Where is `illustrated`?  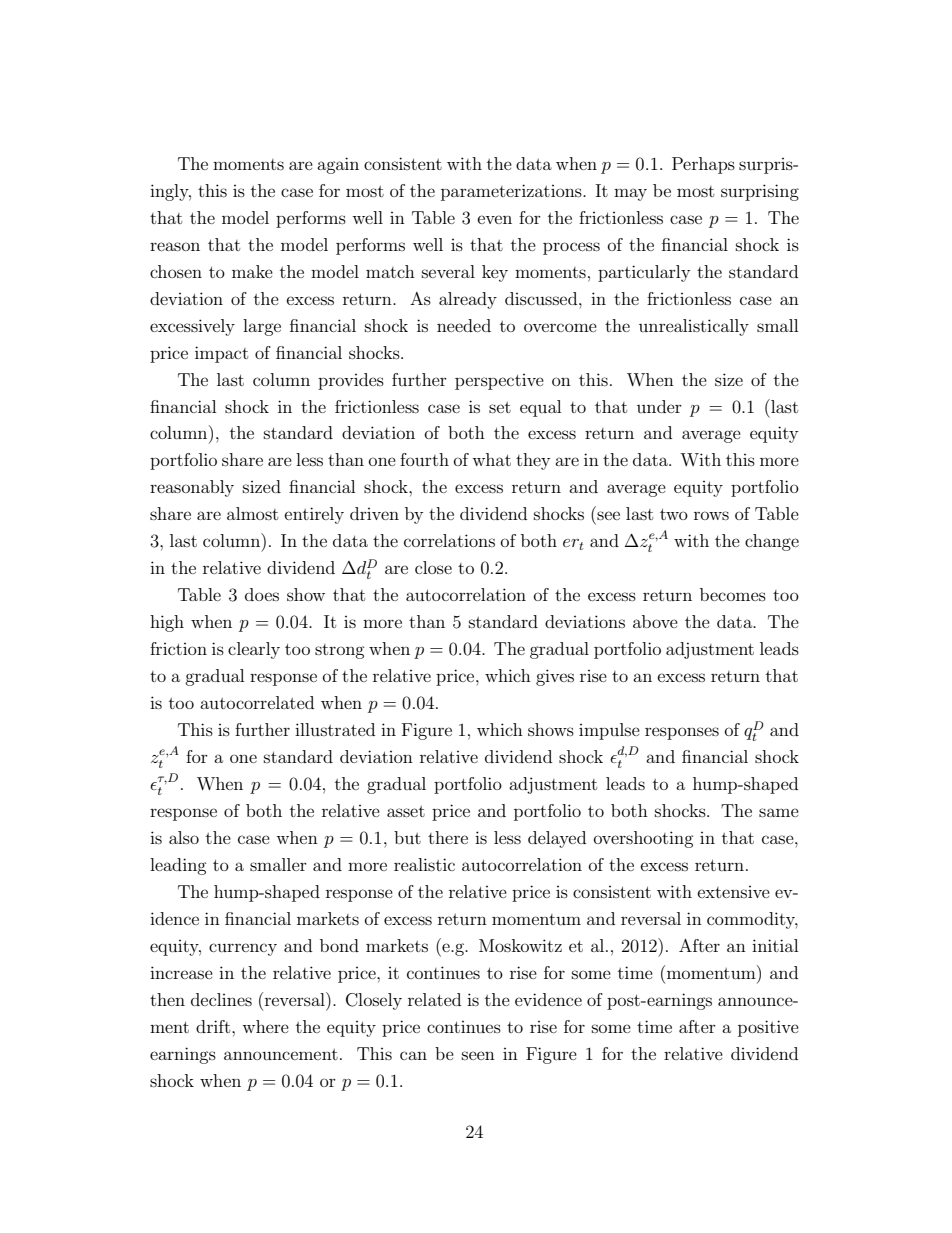
illustrated is located at coordinates (335, 729).
